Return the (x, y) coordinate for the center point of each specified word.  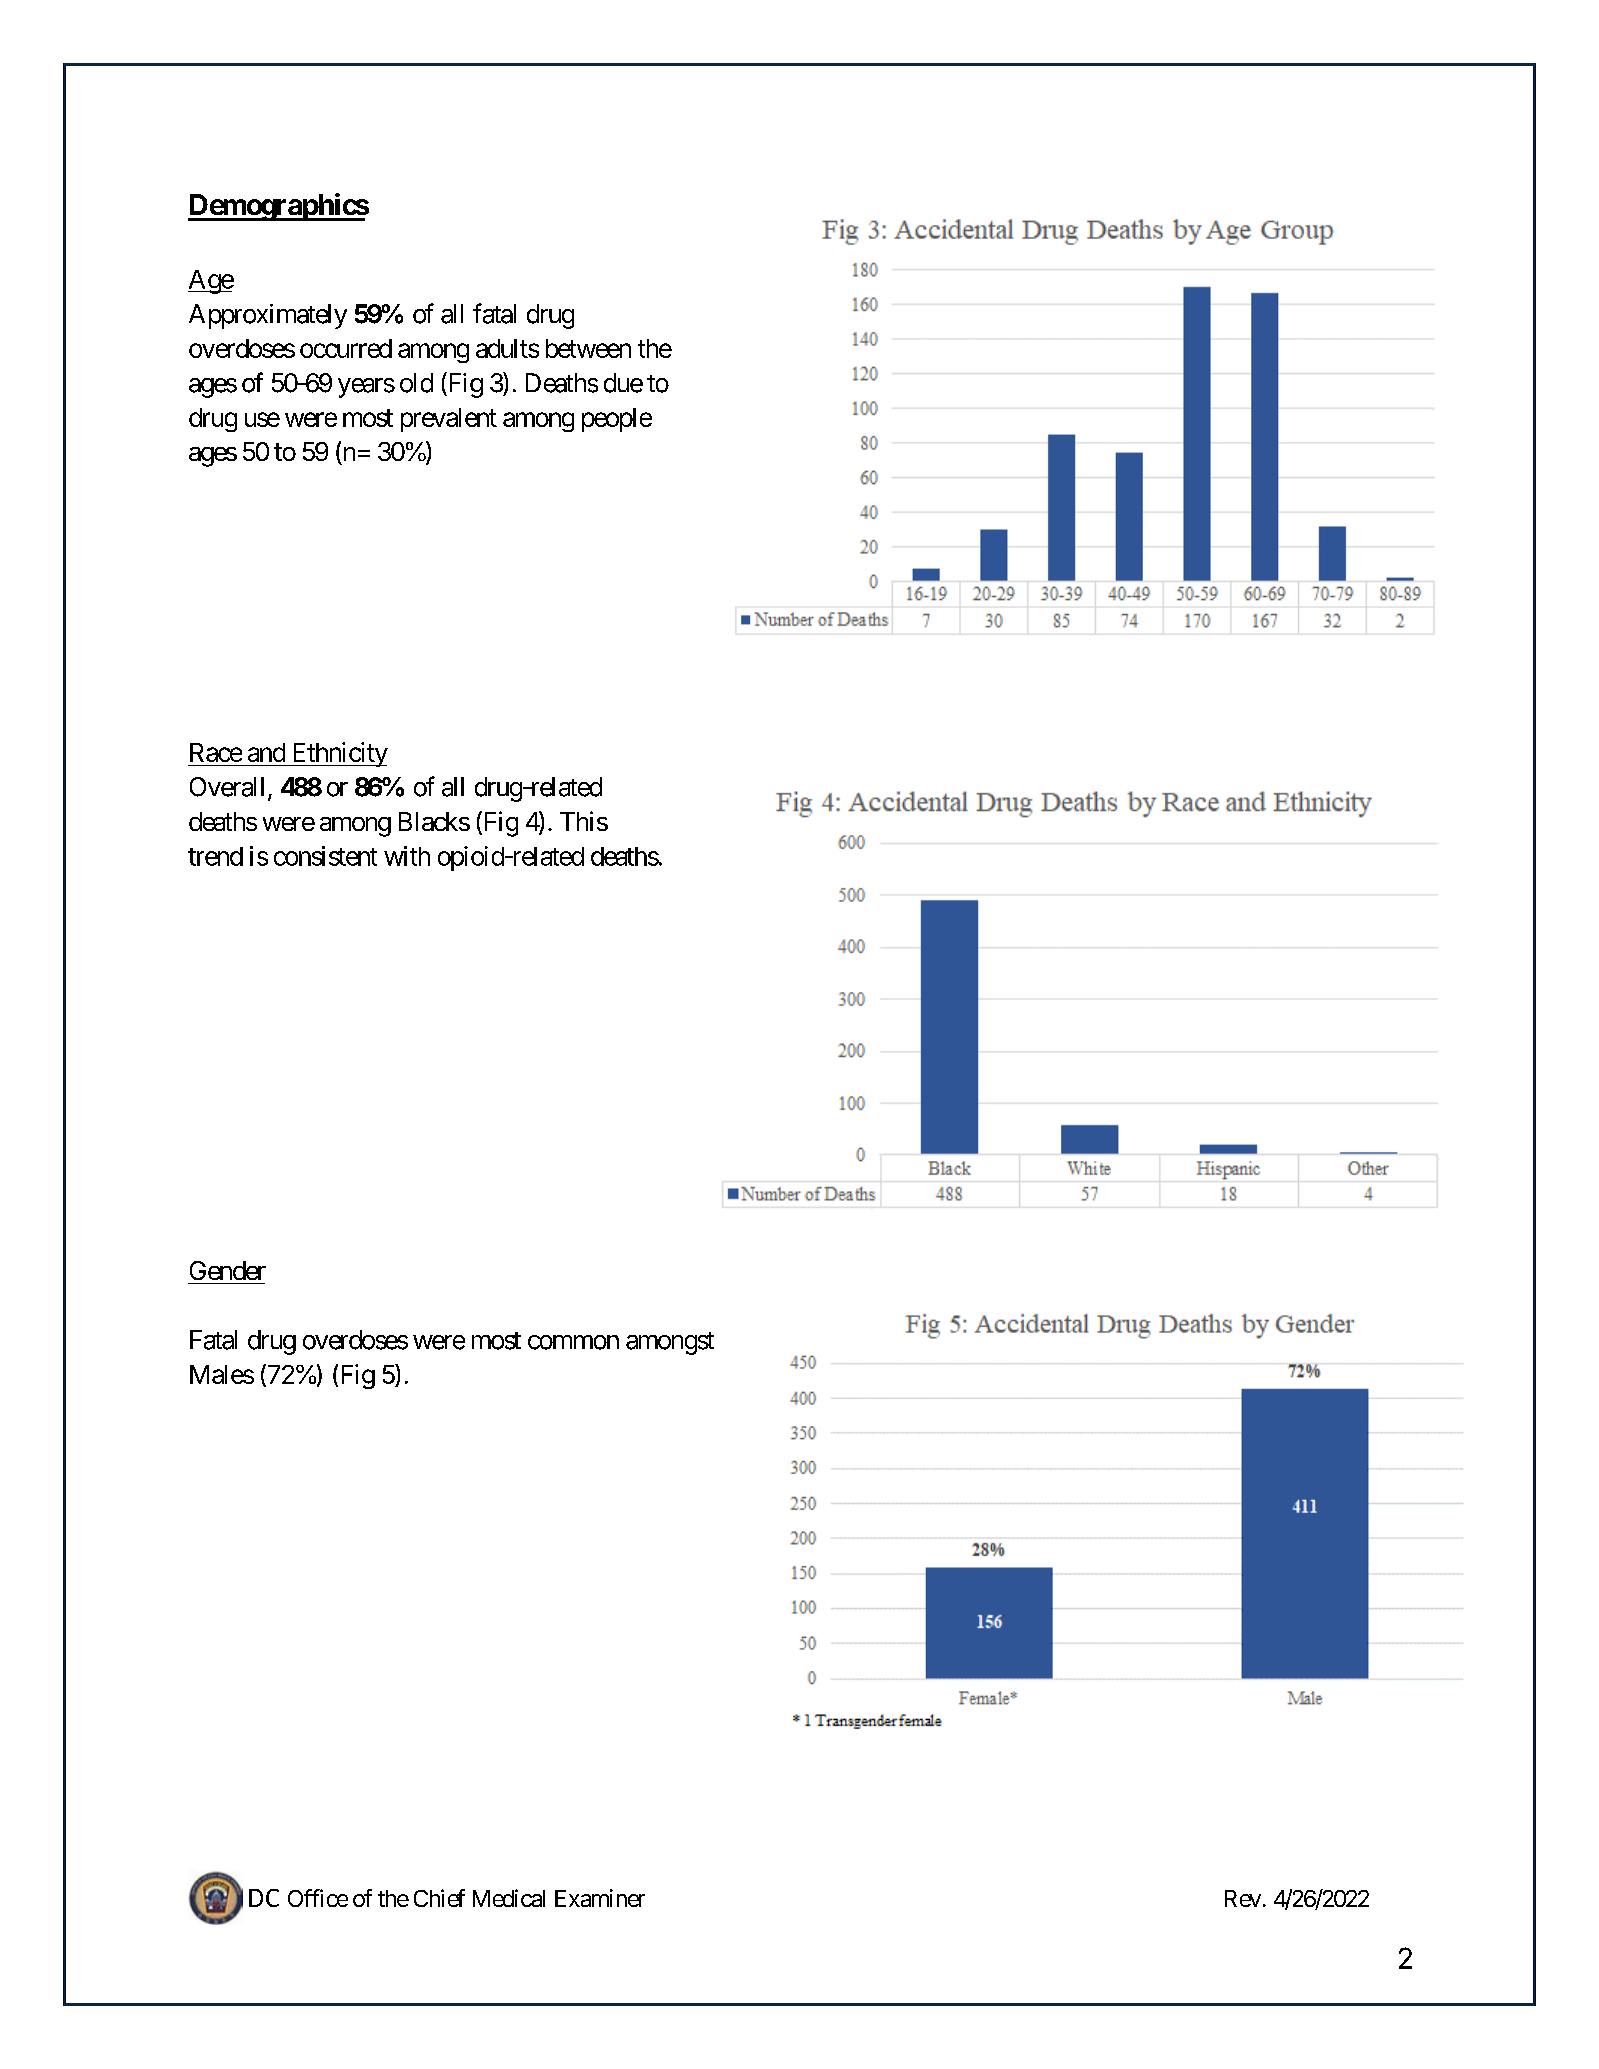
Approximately (268, 316)
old (416, 383)
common (573, 1342)
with (407, 856)
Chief (439, 1898)
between (588, 348)
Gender (228, 1270)
